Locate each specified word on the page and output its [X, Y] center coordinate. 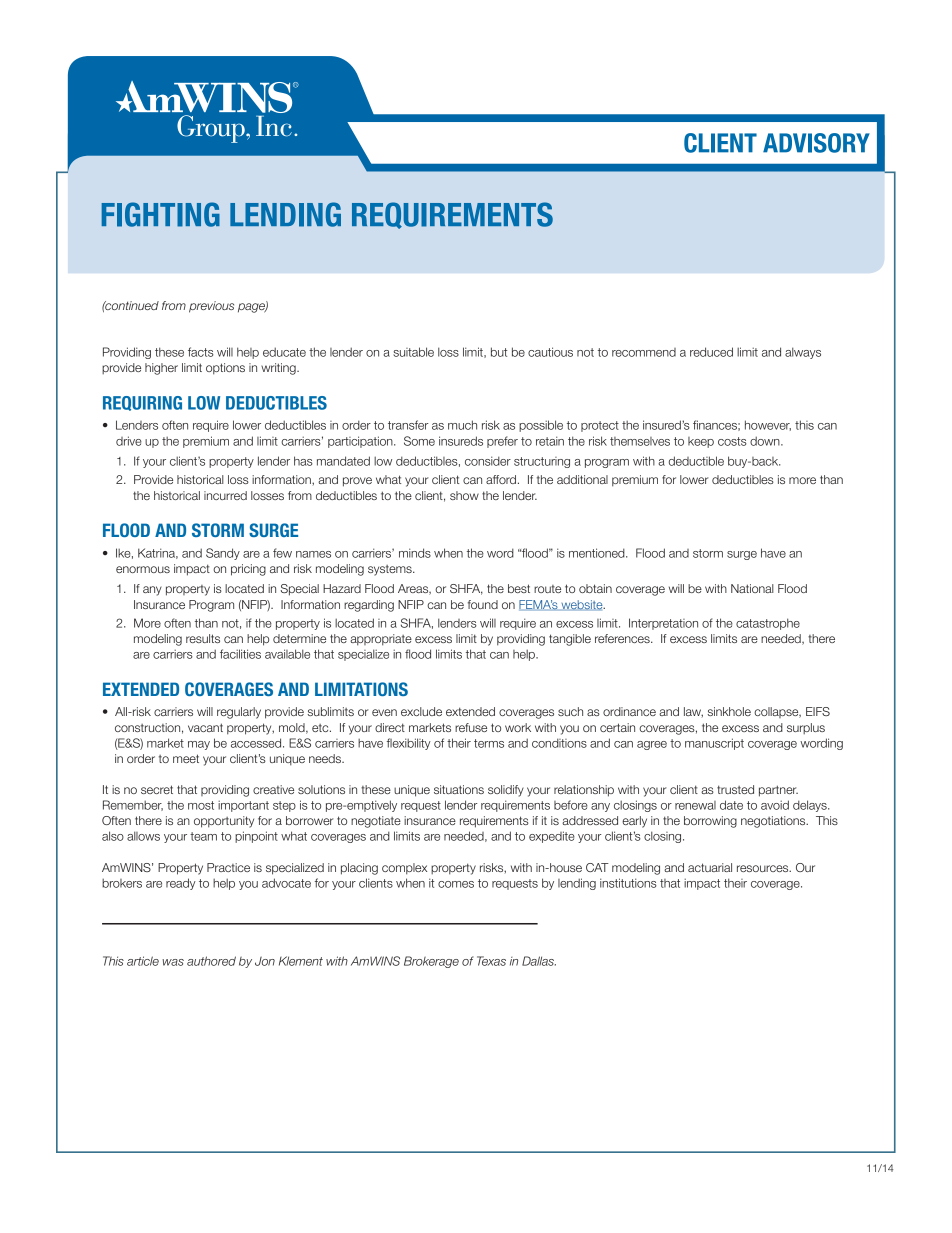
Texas [491, 961]
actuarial [710, 867]
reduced [711, 352]
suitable [413, 352]
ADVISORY [816, 143]
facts [201, 352]
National [752, 588]
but [499, 352]
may [199, 745]
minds [415, 553]
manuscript [714, 744]
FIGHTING [161, 214]
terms [489, 743]
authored [211, 961]
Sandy [223, 554]
